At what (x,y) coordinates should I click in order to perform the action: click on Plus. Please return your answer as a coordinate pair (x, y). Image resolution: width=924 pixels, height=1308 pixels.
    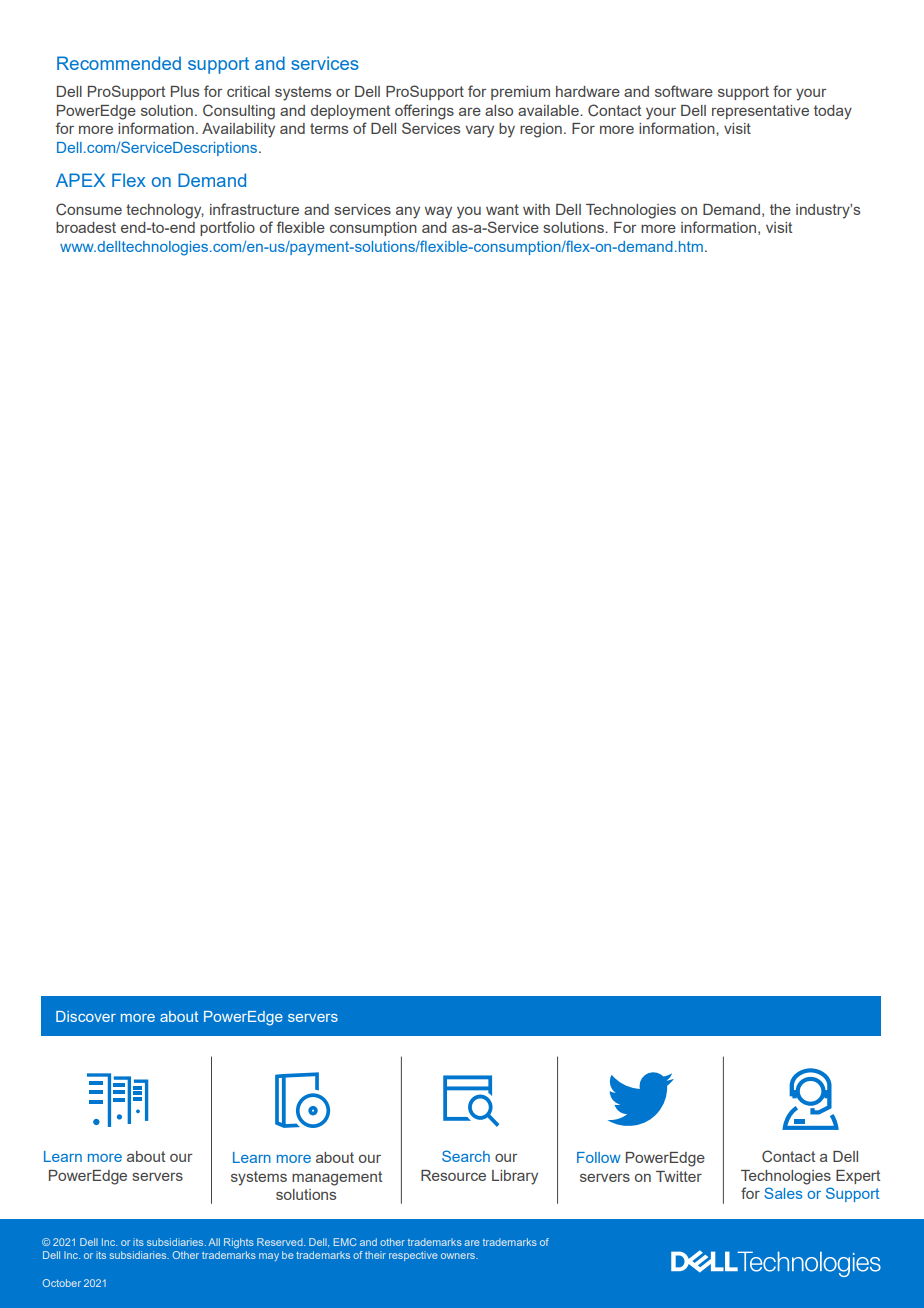
    Looking at the image, I should click on (185, 91).
